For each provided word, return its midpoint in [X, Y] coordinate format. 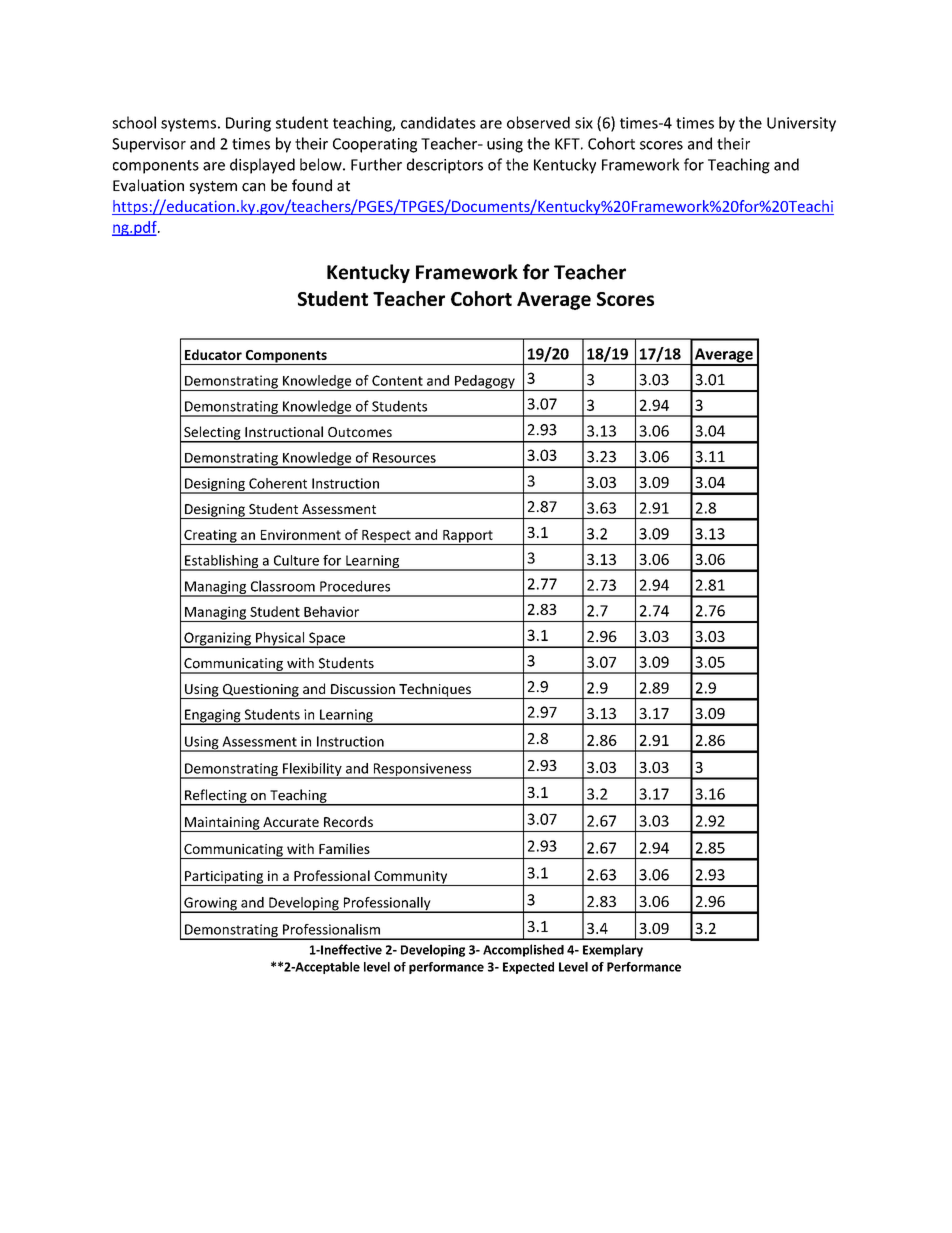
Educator [213, 354]
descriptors [445, 166]
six [584, 123]
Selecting [212, 434]
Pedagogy [485, 383]
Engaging [213, 717]
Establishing [222, 563]
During [248, 124]
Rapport [468, 537]
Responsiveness [422, 771]
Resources [404, 458]
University [801, 124]
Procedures [355, 586]
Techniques [435, 691]
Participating [224, 878]
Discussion [363, 689]
